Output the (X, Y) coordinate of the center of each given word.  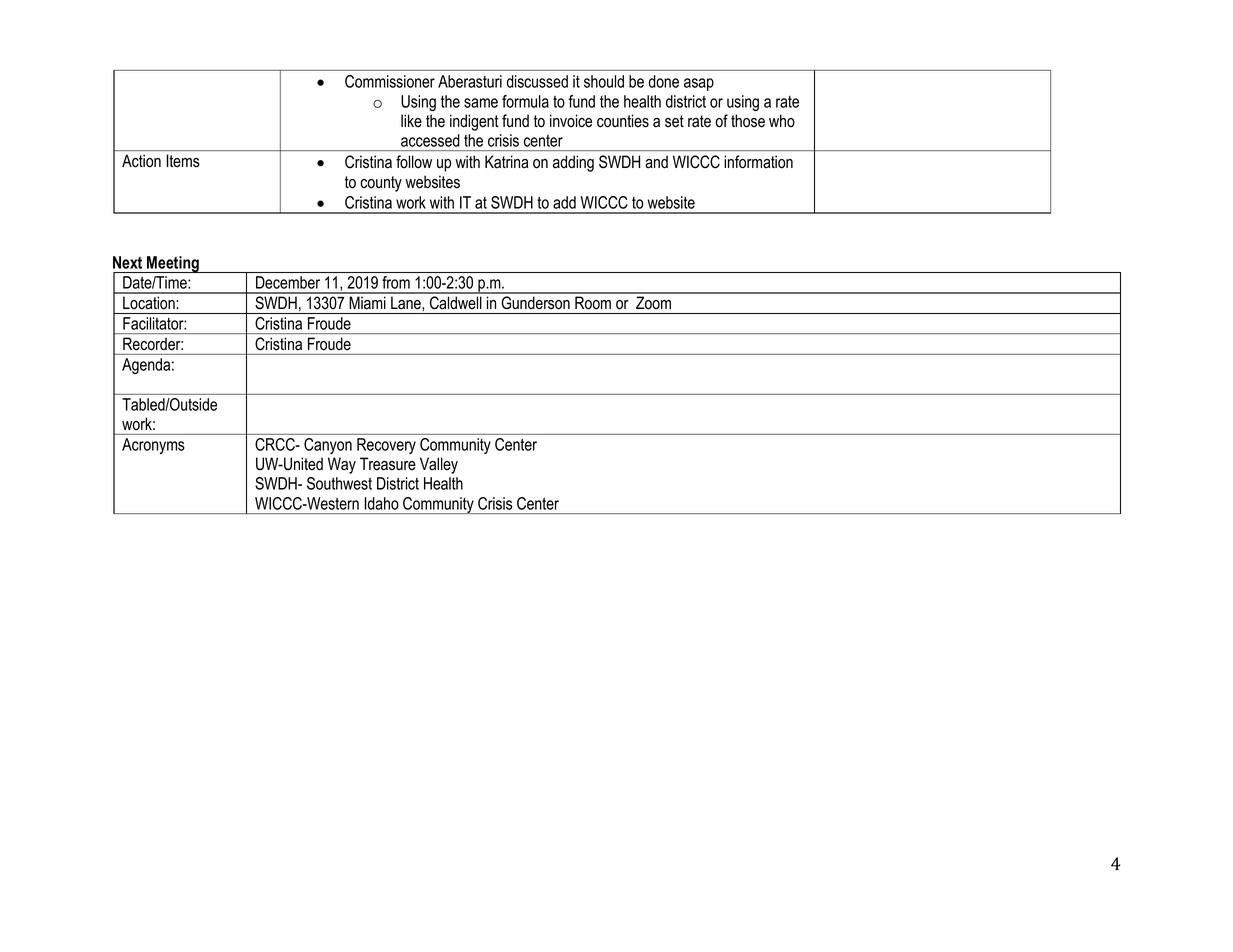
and (656, 162)
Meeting (173, 264)
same (481, 103)
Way (342, 465)
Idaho (381, 503)
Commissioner (390, 81)
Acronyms (153, 446)
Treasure (388, 464)
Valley (439, 465)
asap (699, 84)
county (381, 184)
